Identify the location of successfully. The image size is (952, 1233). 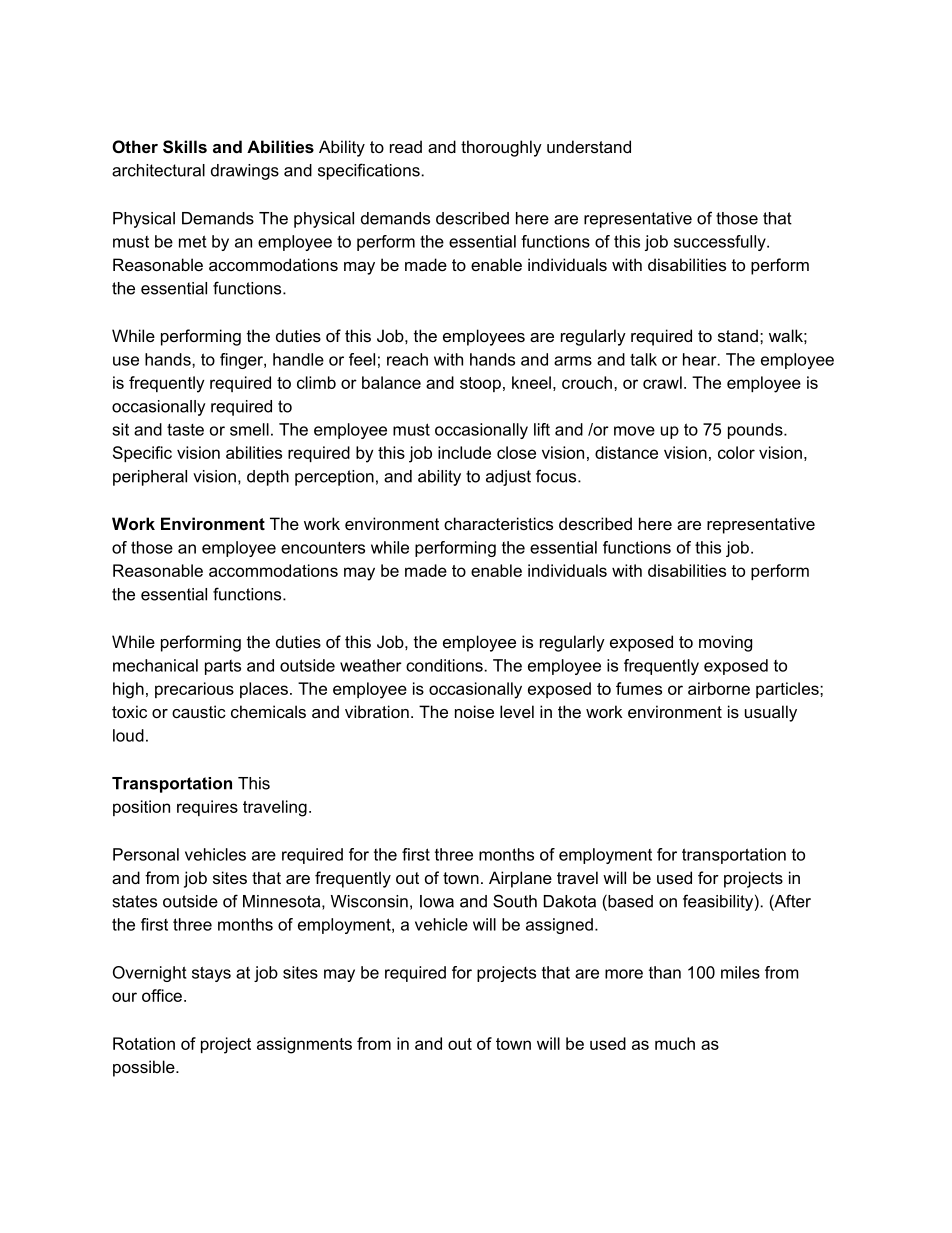
(721, 243).
